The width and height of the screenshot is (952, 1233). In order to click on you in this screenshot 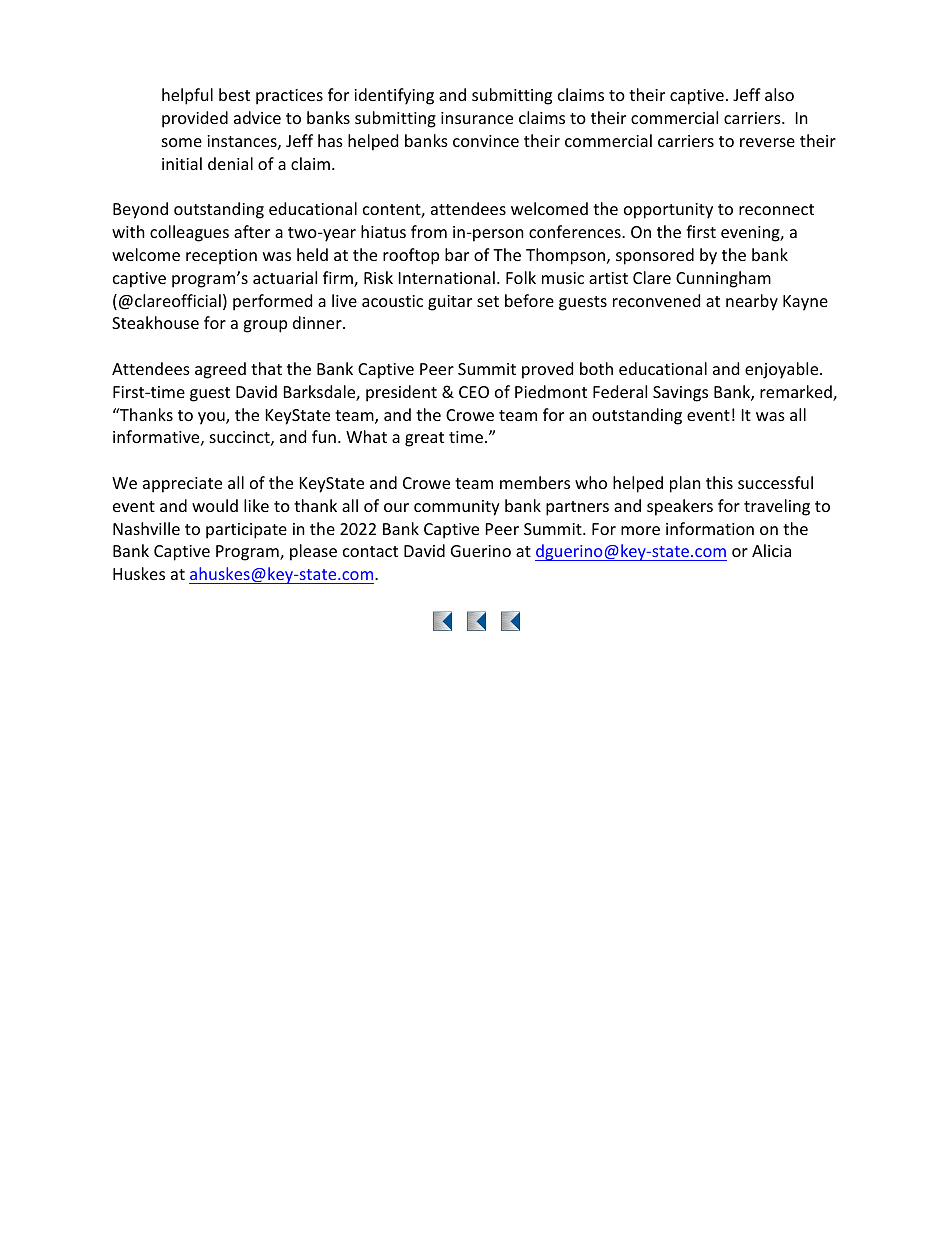, I will do `click(212, 418)`.
